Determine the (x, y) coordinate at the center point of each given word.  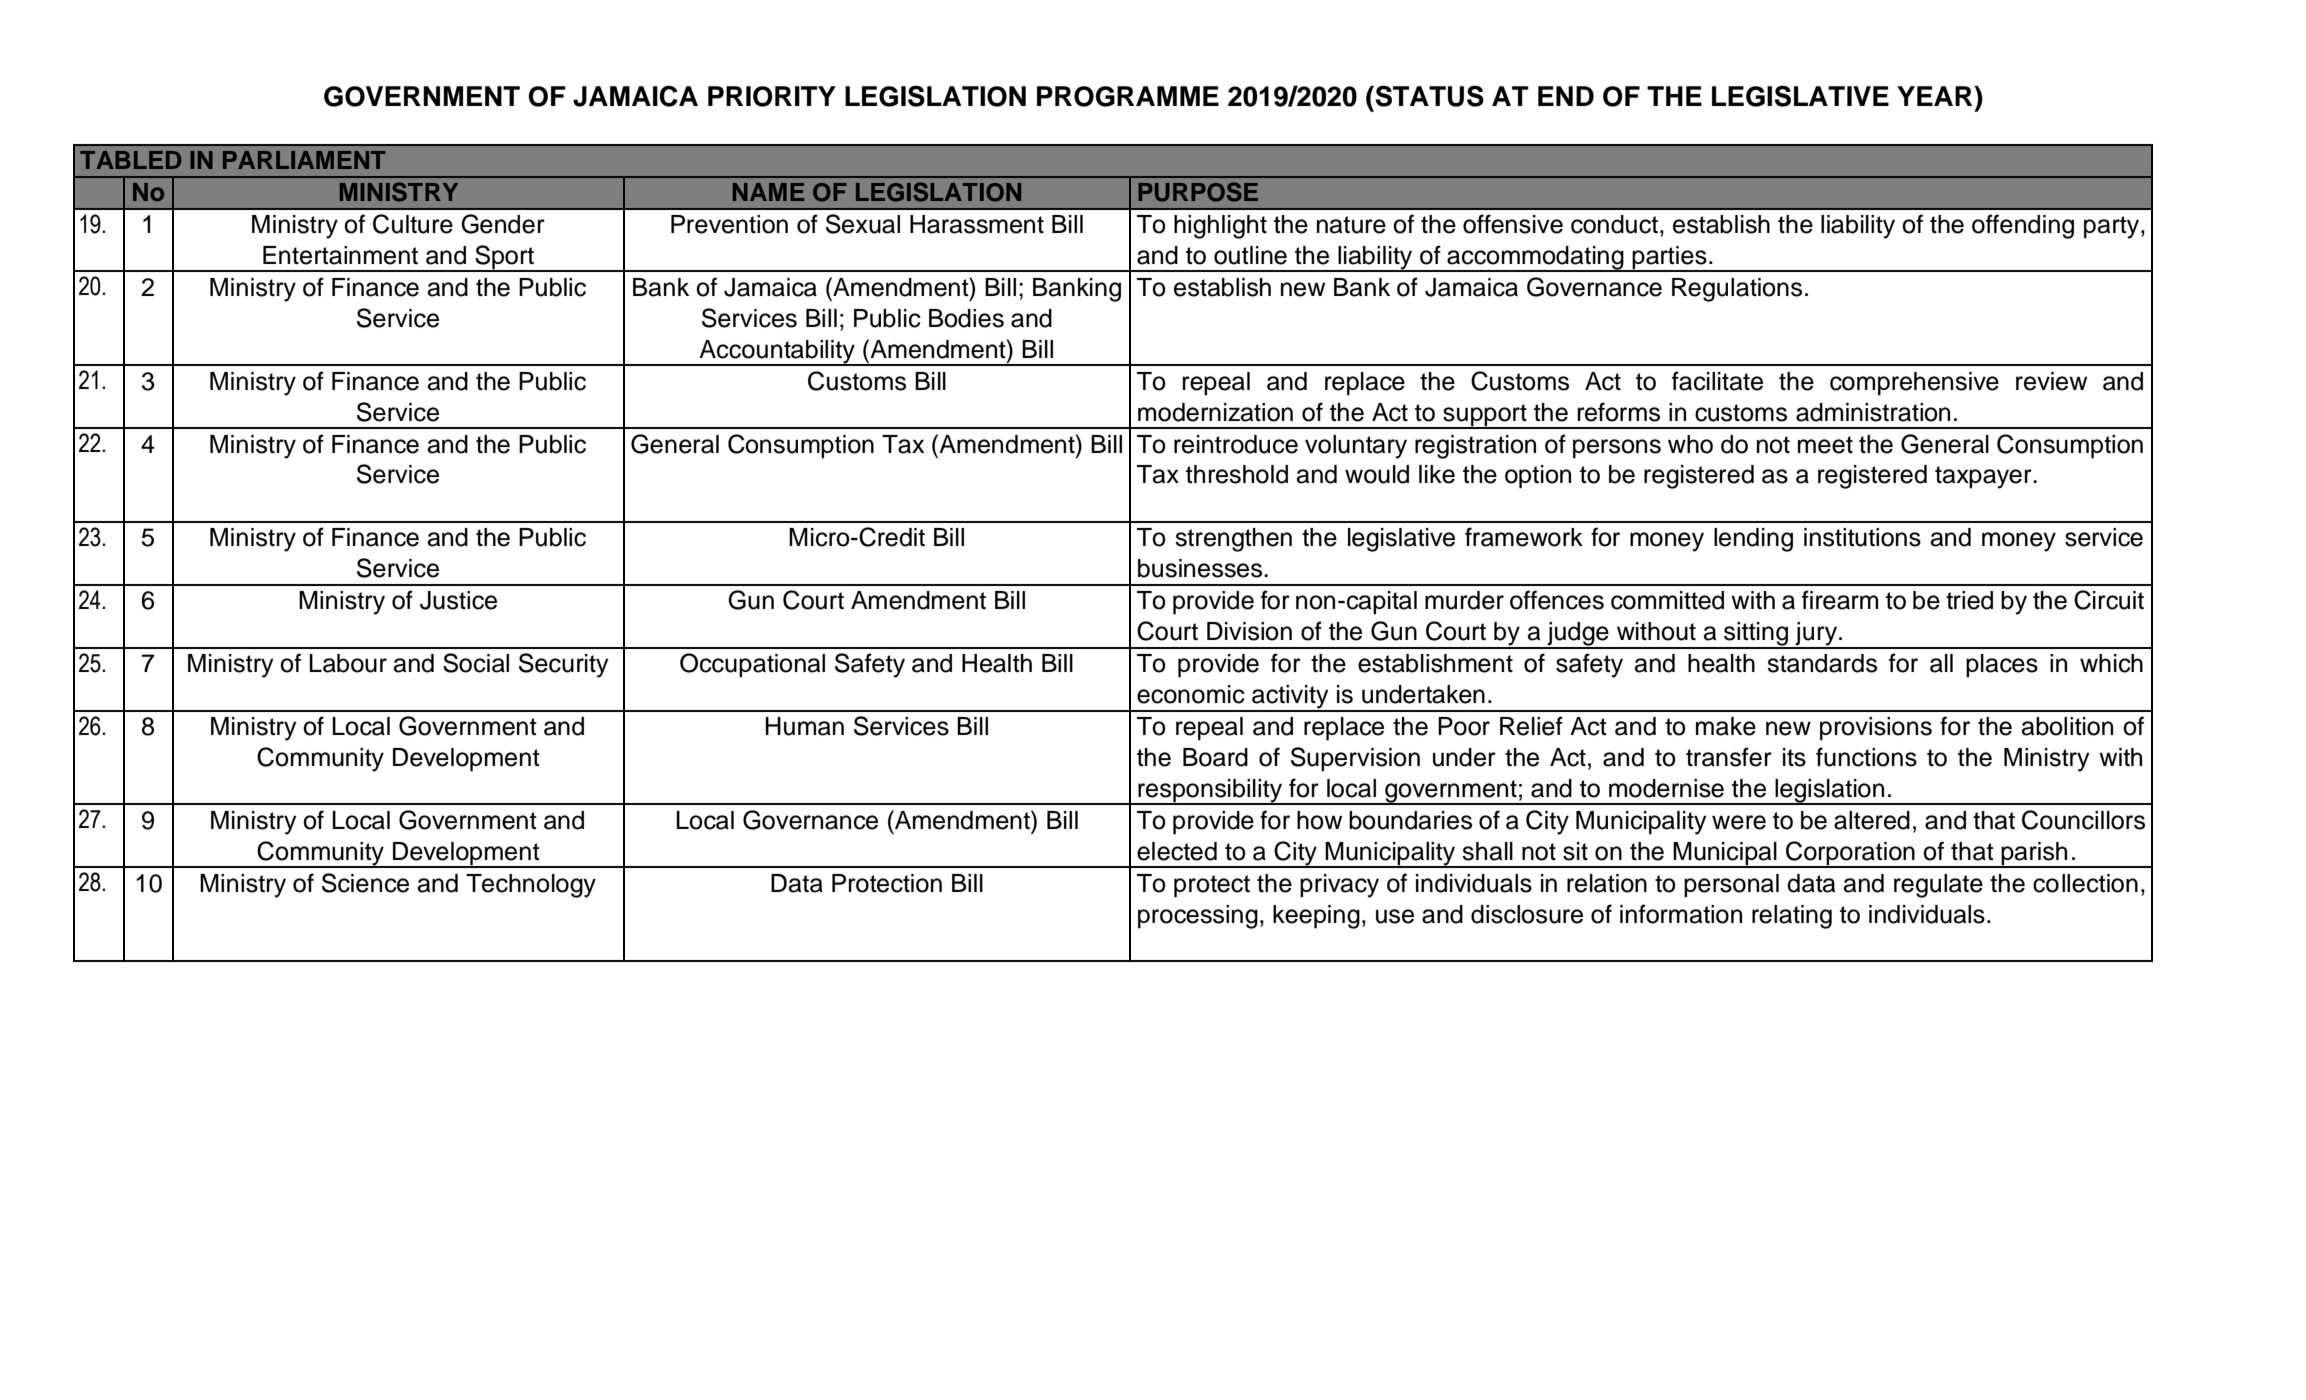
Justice (458, 600)
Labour (348, 663)
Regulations (1737, 290)
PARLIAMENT (304, 160)
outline (1250, 255)
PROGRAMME (1128, 96)
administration (1873, 412)
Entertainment (340, 255)
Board (1215, 757)
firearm (1840, 600)
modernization (1215, 412)
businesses (1201, 568)
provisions (1876, 729)
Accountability (777, 352)
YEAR (1936, 96)
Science (365, 883)
